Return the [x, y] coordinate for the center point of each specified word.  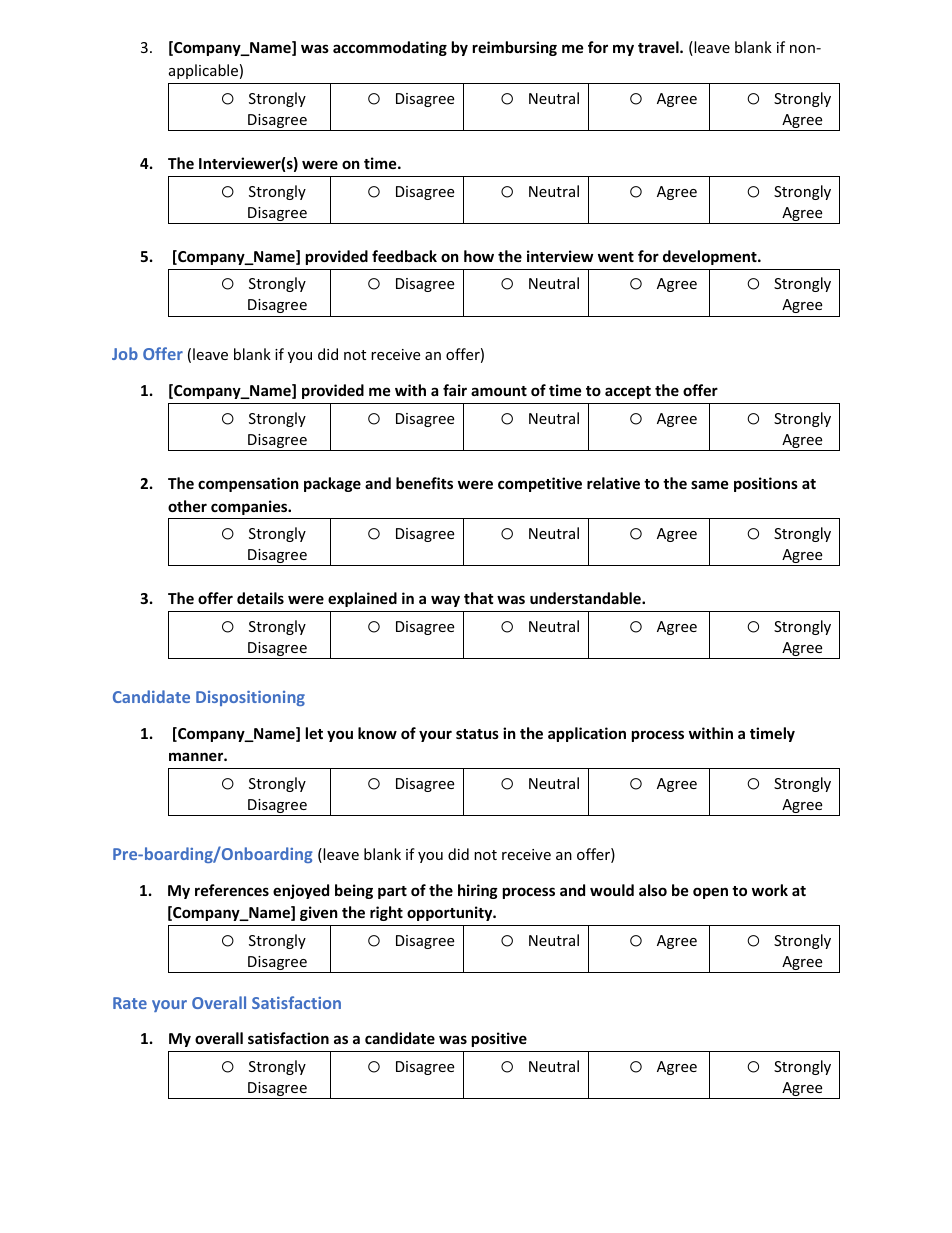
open [710, 893]
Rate [130, 1003]
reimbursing [515, 48]
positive [499, 1039]
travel [659, 47]
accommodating [390, 48]
